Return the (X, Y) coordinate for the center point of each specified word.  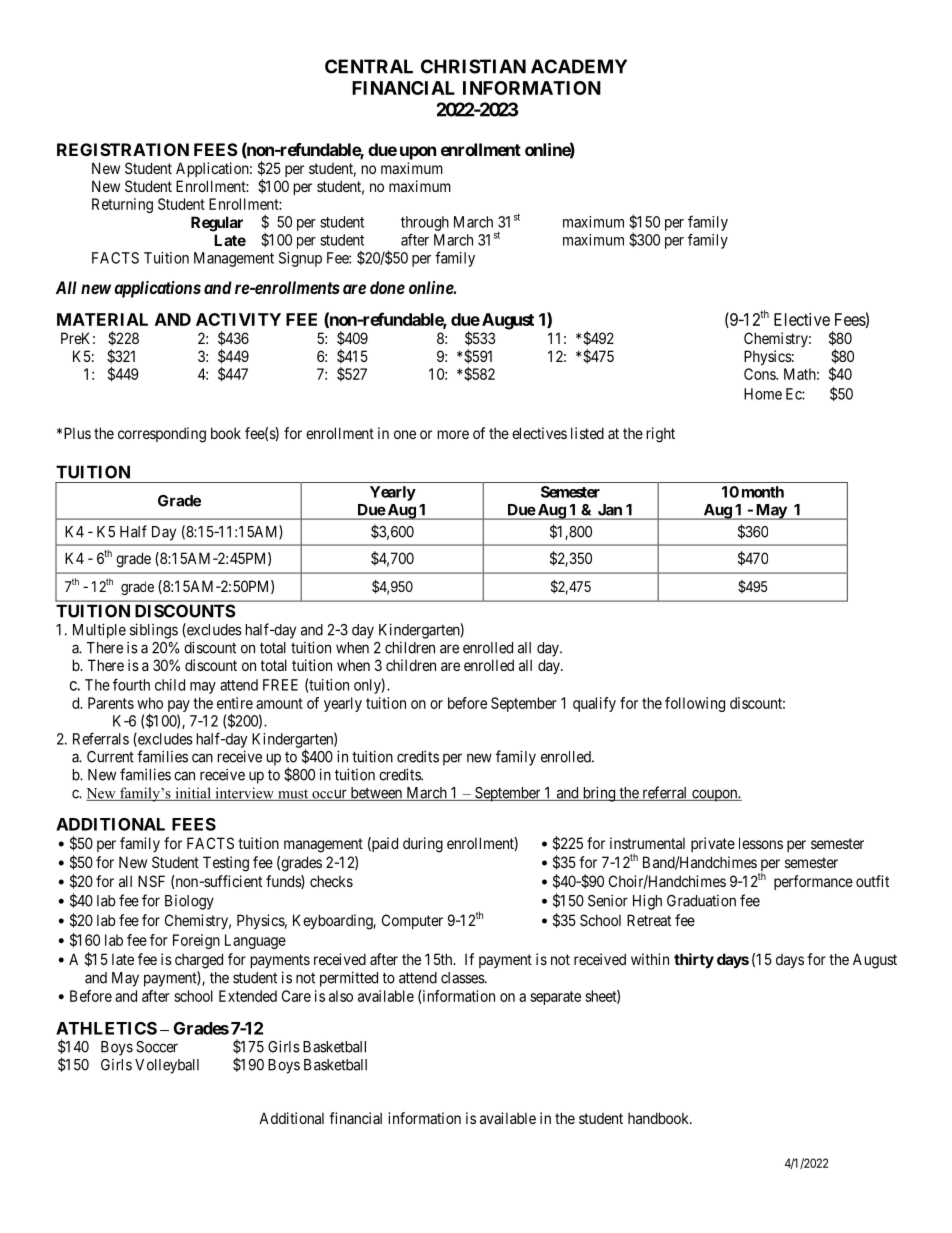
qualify (594, 704)
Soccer (157, 1047)
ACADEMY (579, 66)
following (695, 704)
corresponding (162, 435)
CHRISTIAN (473, 66)
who (150, 703)
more (453, 434)
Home (763, 394)
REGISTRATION (123, 149)
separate (555, 998)
